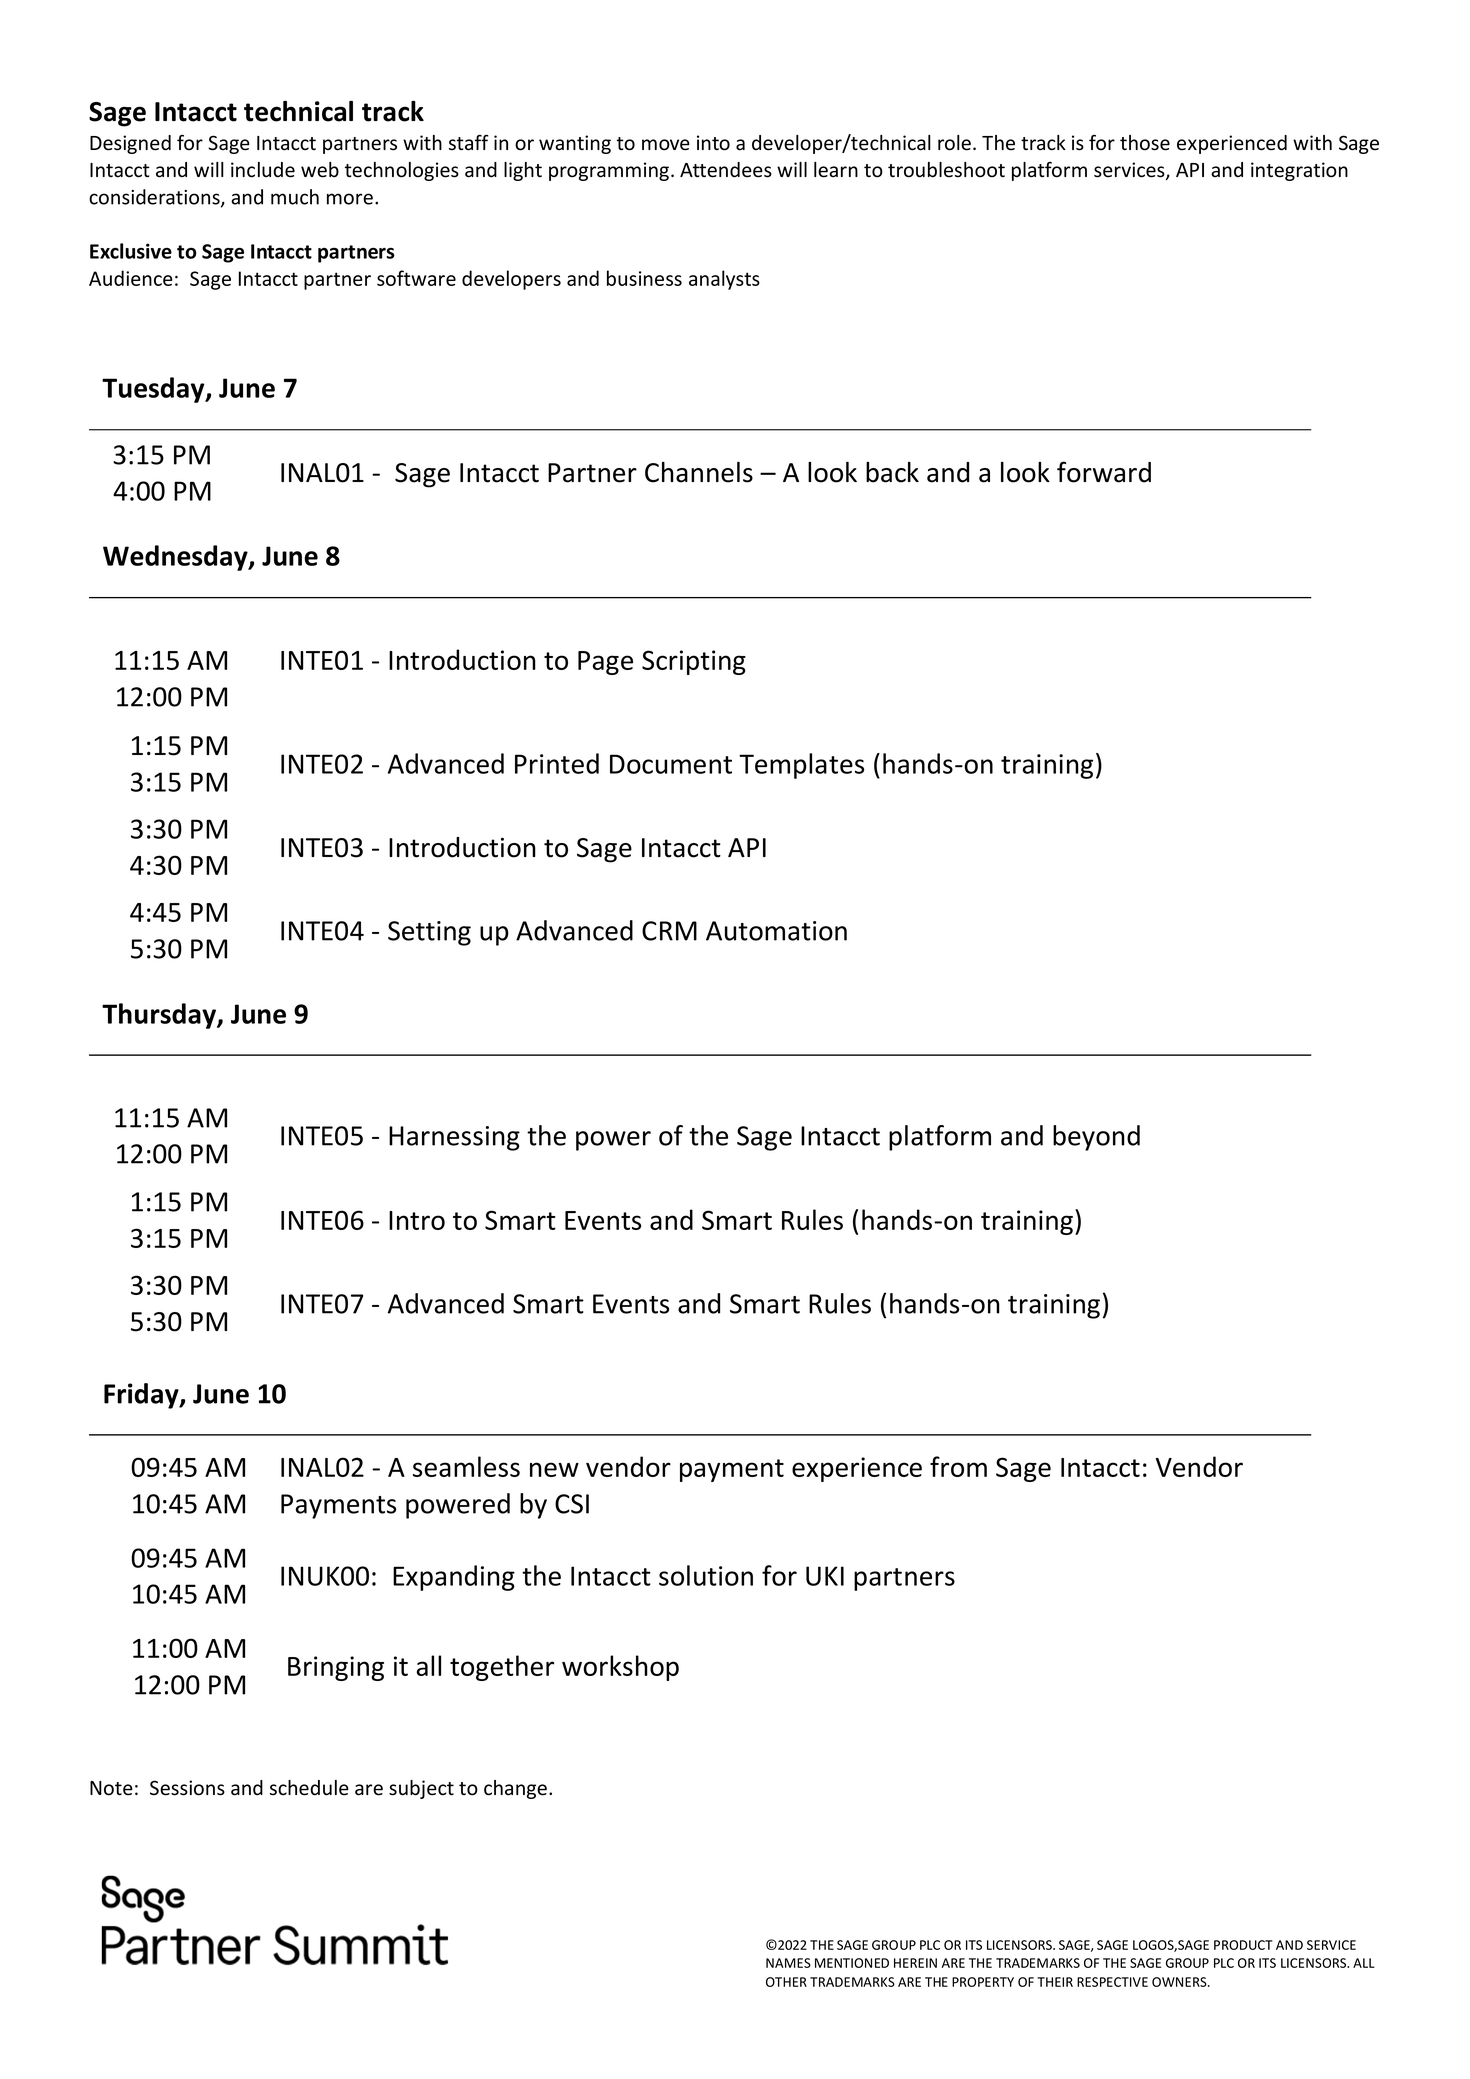 Image resolution: width=1470 pixels, height=2079 pixels. Describe the element at coordinates (958, 1466) in the page. I see `from` at that location.
